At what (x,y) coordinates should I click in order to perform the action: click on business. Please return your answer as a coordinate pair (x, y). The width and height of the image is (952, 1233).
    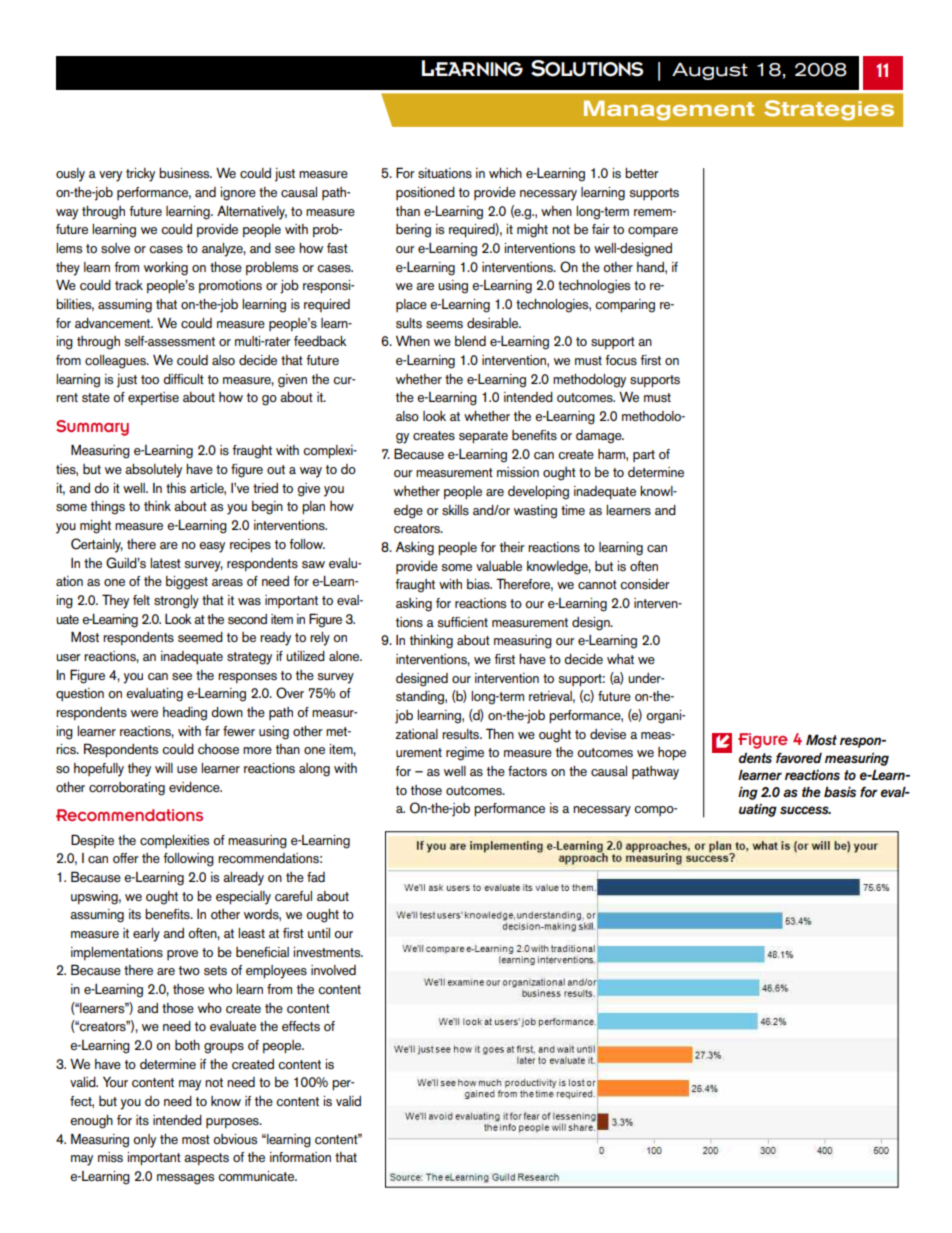
    Looking at the image, I should click on (185, 173).
